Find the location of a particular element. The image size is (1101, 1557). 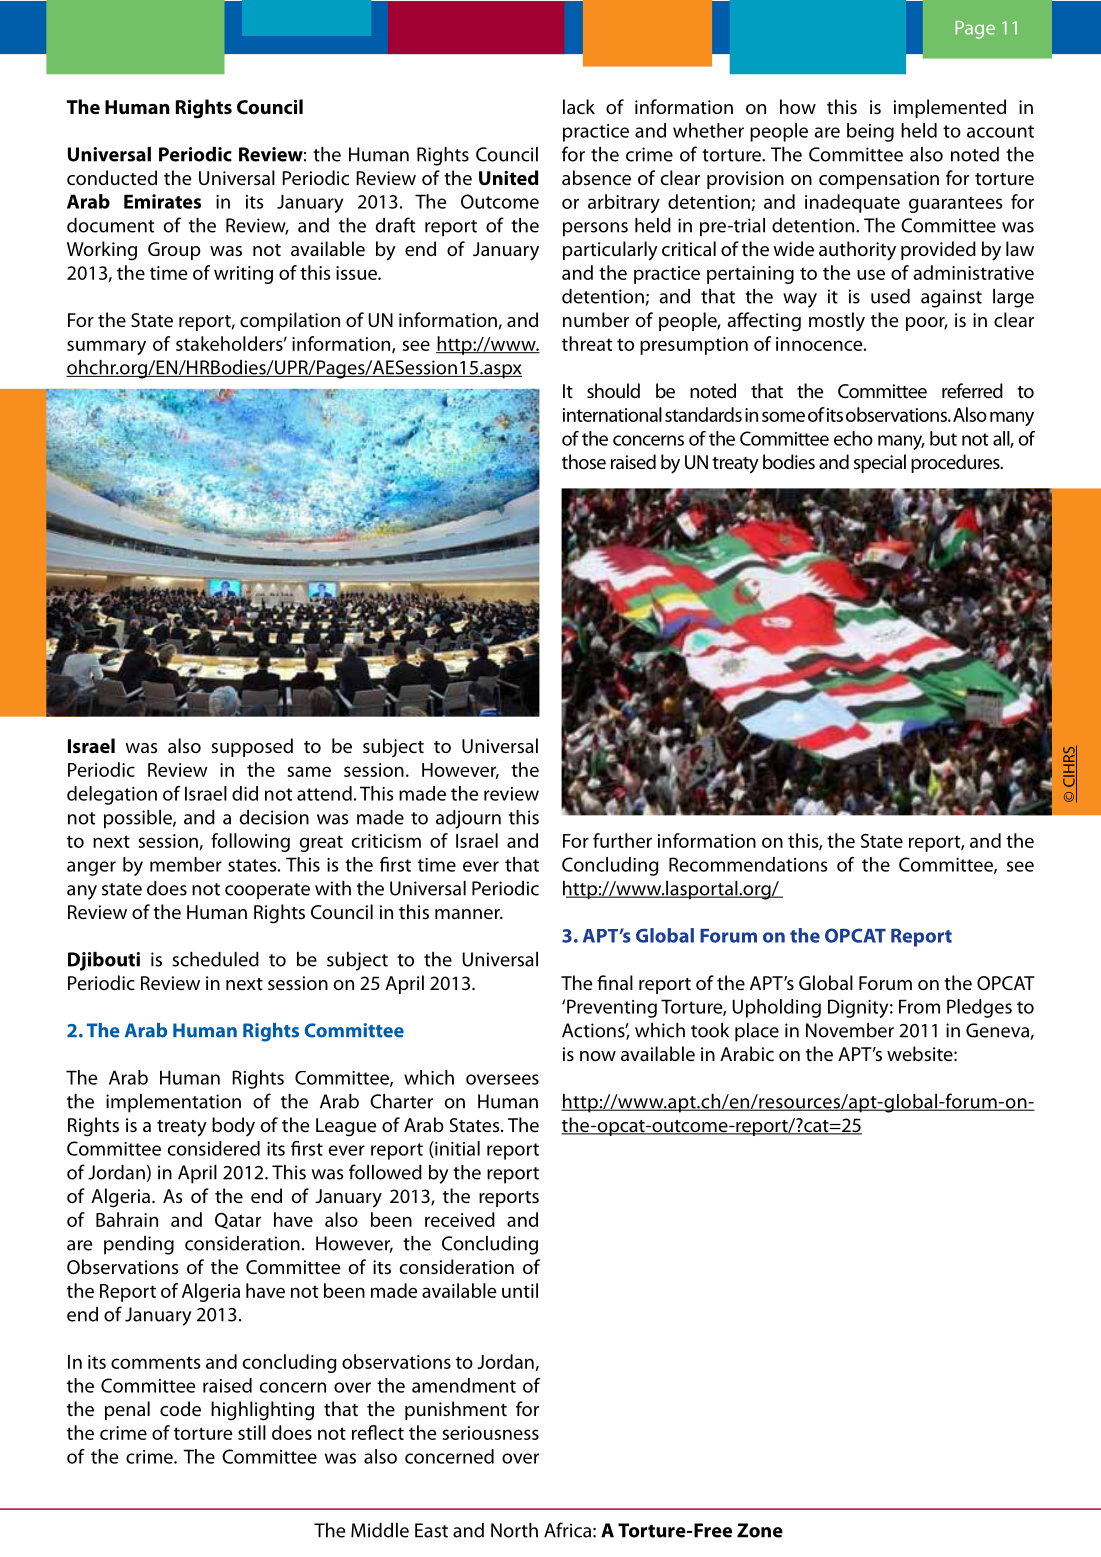

supposed is located at coordinates (252, 747).
